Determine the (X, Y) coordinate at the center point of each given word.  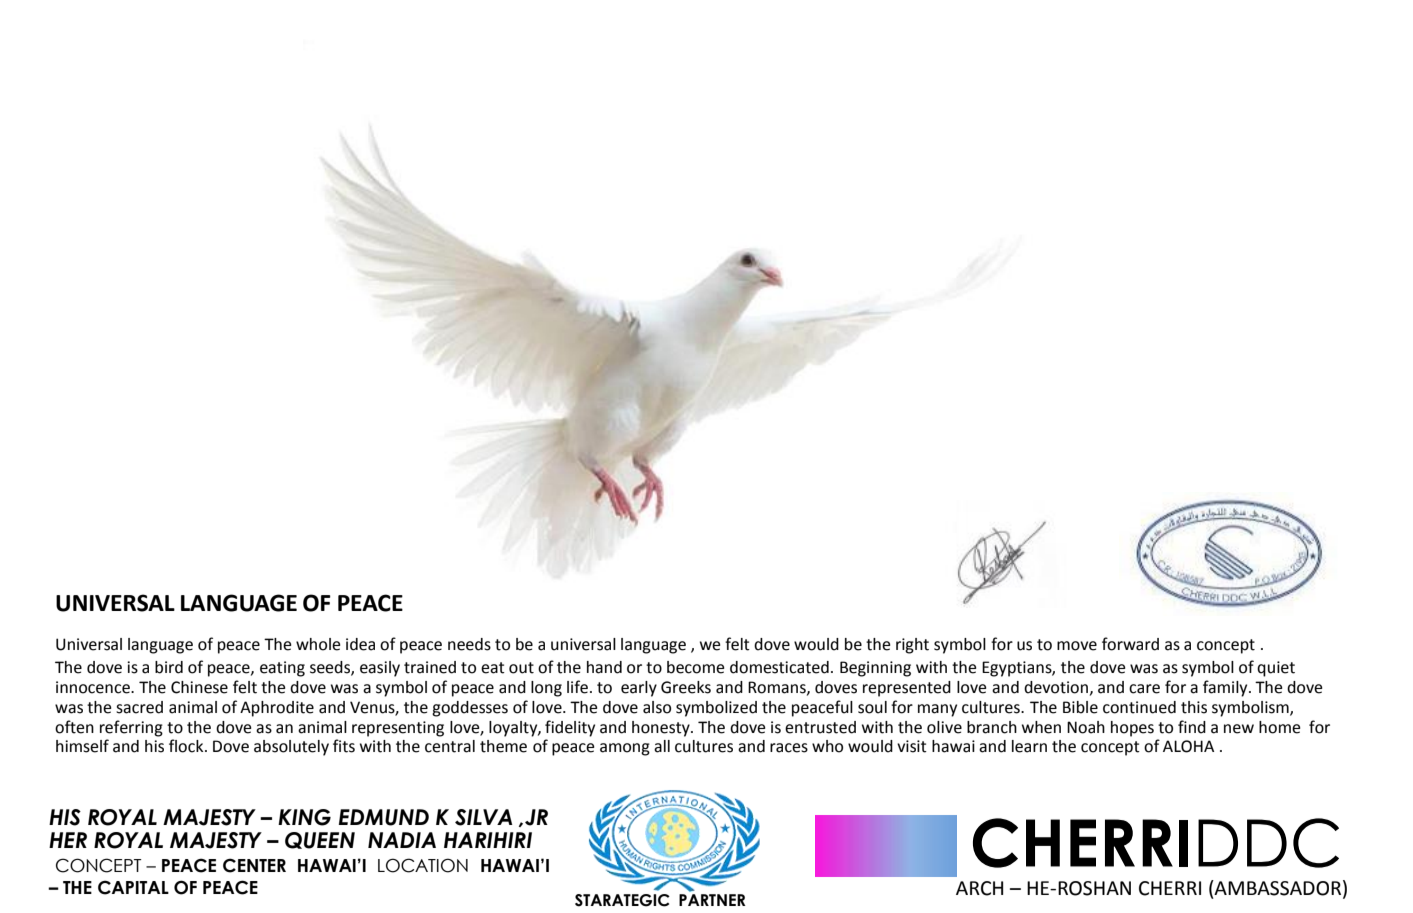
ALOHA (1188, 746)
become (695, 667)
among (625, 749)
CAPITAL (133, 887)
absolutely (291, 748)
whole (318, 644)
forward (1130, 644)
